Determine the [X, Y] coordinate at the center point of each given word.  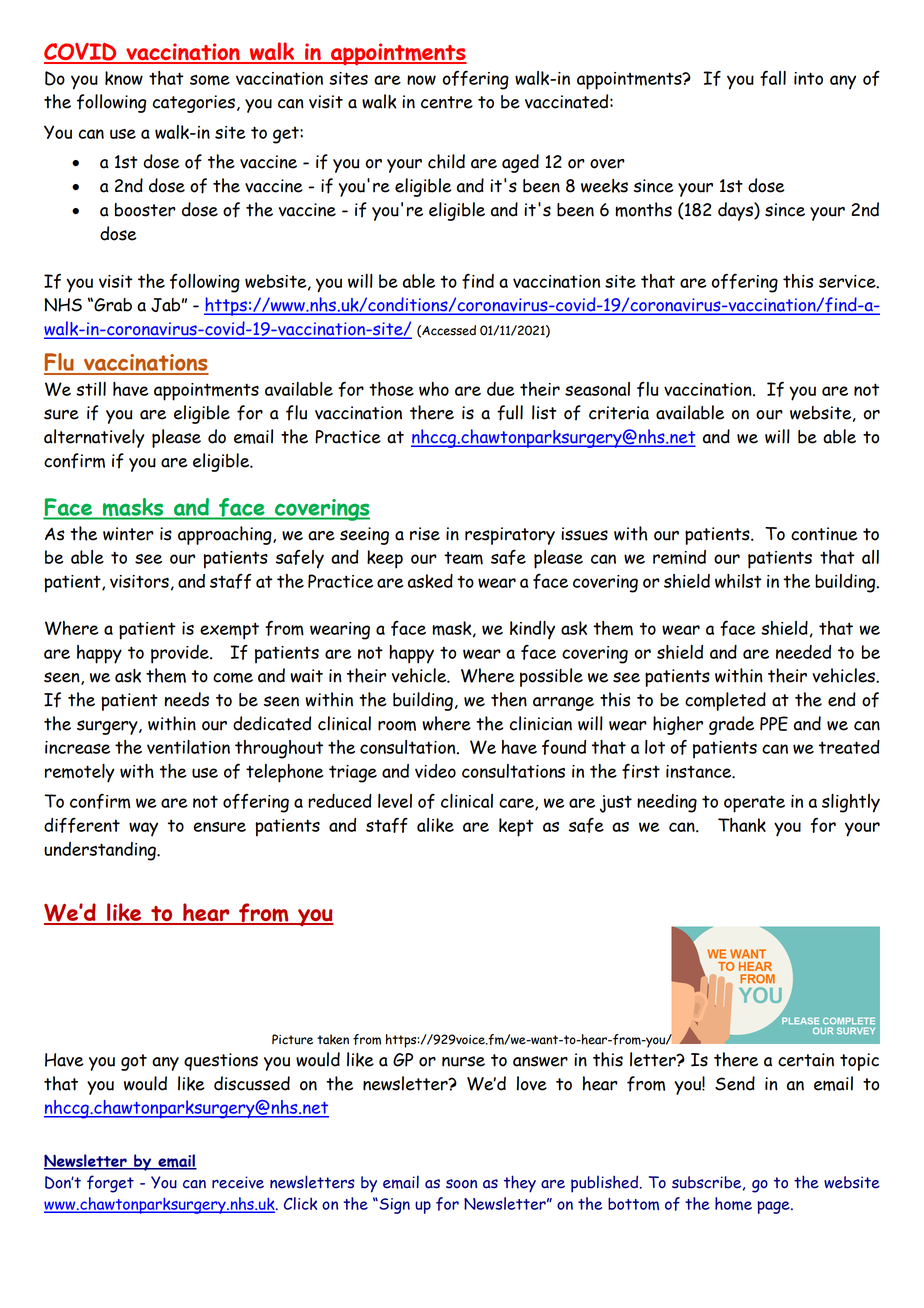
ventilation [188, 747]
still [91, 389]
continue [824, 534]
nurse [463, 1061]
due [501, 389]
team [463, 558]
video [435, 771]
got [134, 1062]
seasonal [597, 389]
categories [194, 104]
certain [806, 1060]
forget [110, 1184]
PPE [774, 723]
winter [128, 534]
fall [773, 78]
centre [447, 102]
